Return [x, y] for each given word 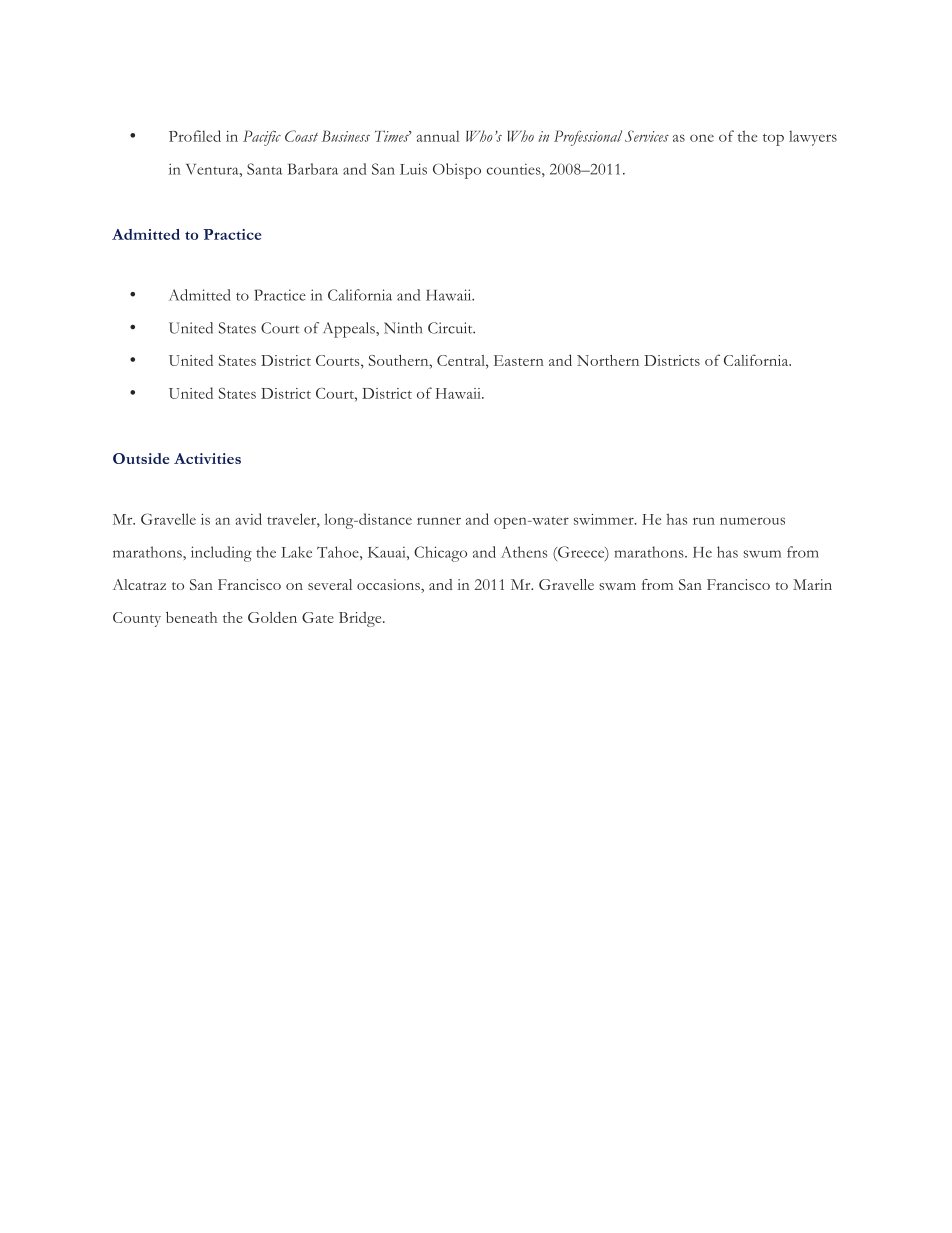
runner [439, 521]
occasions [389, 584]
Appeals [350, 330]
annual [438, 136]
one [702, 138]
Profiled [195, 136]
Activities [207, 458]
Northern [608, 360]
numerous [752, 521]
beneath [191, 617]
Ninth [403, 328]
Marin [812, 584]
